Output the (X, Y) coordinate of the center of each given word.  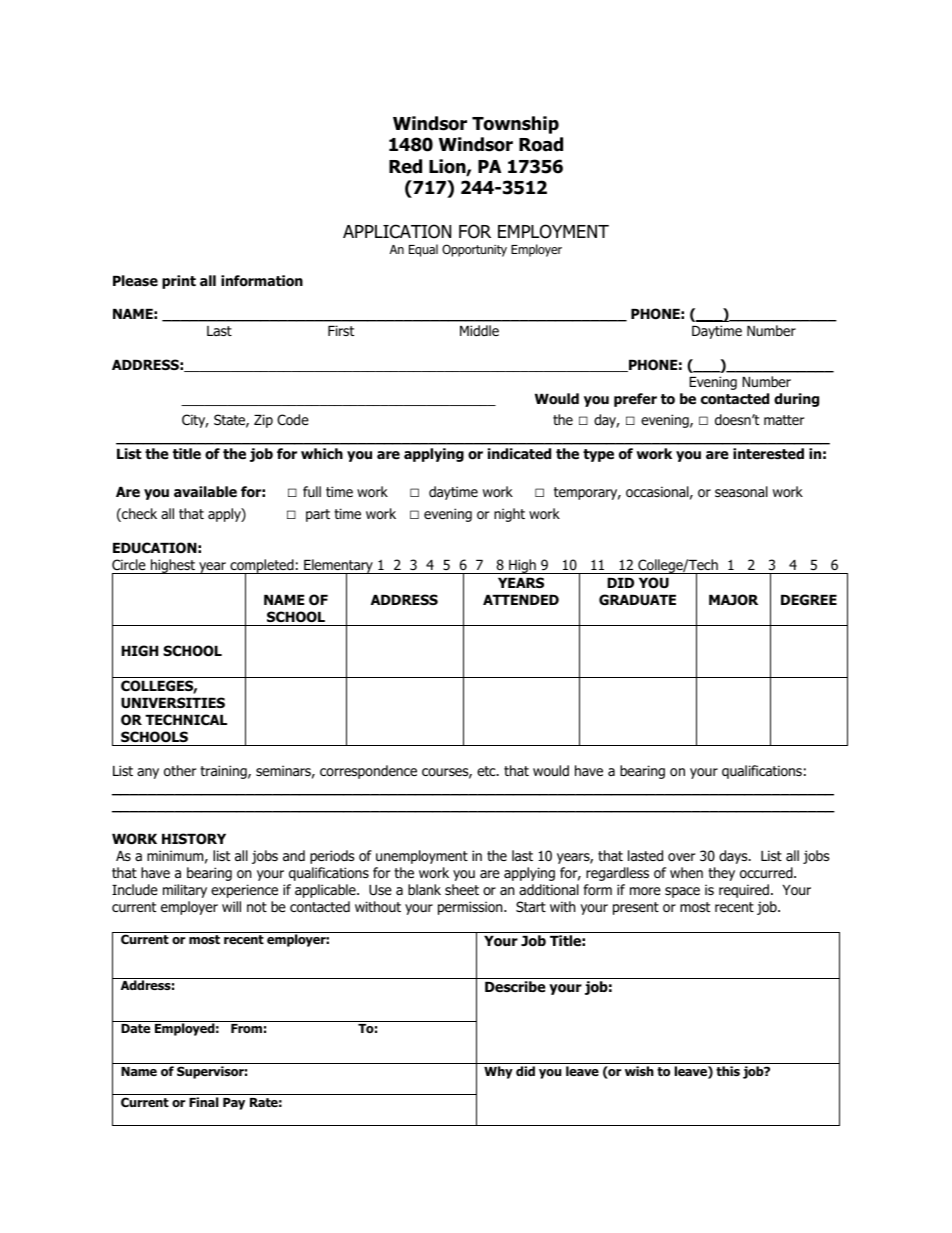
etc (487, 771)
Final (204, 1102)
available (205, 491)
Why (498, 1072)
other (180, 771)
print (179, 282)
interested (768, 453)
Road (541, 144)
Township (515, 125)
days (734, 857)
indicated (519, 454)
